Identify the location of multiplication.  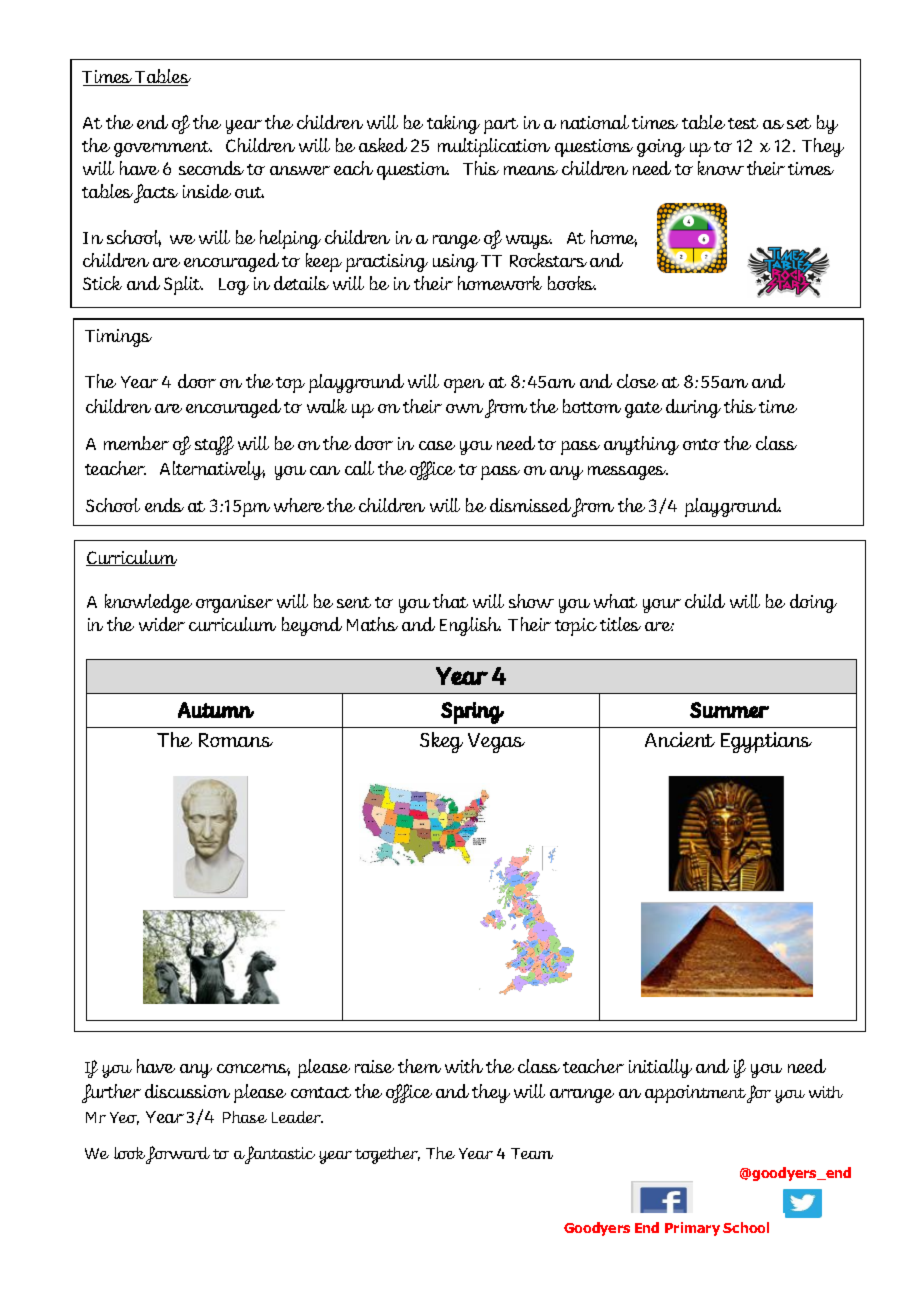
(494, 147).
